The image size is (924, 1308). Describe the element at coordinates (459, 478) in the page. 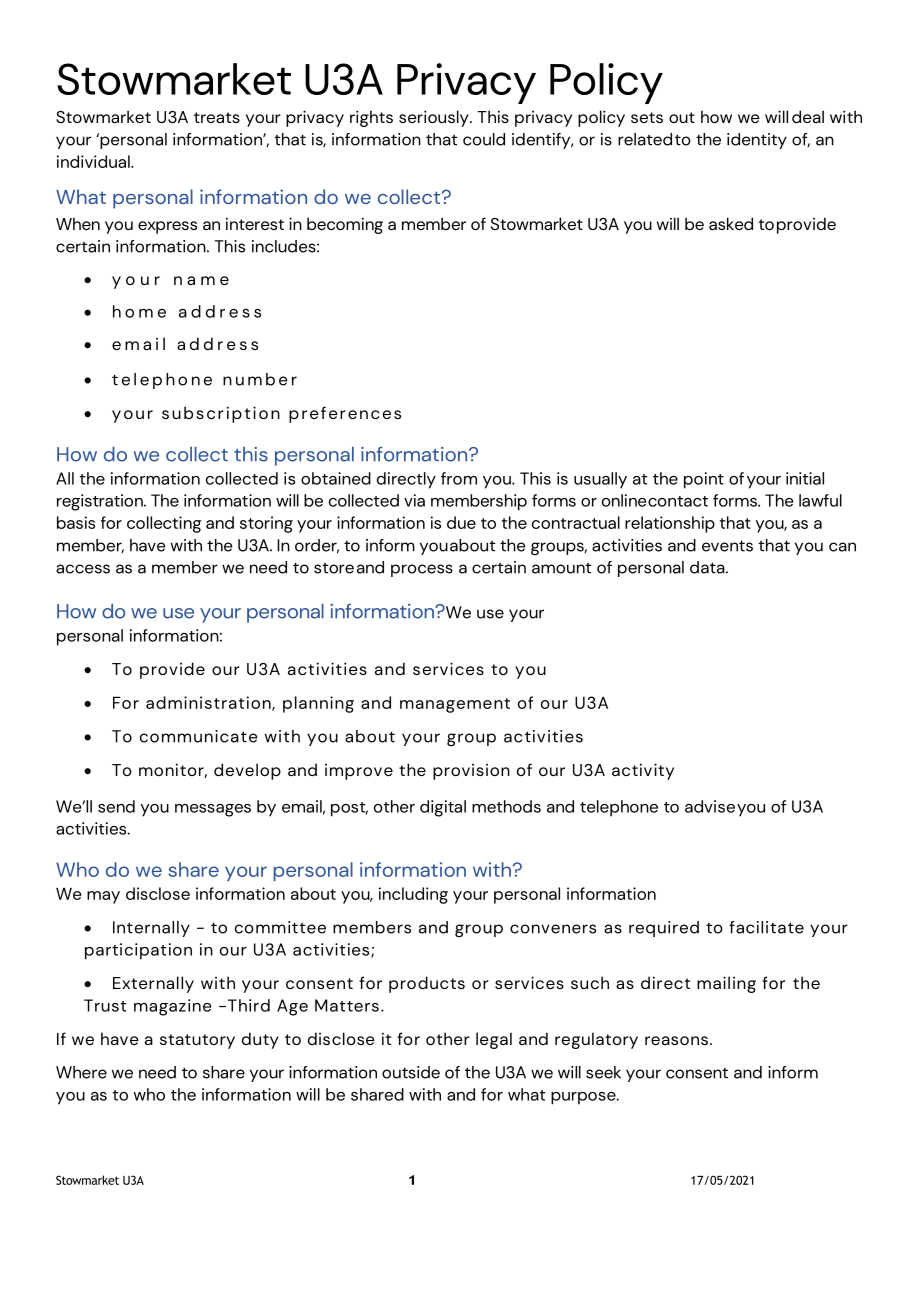

I see `from` at that location.
